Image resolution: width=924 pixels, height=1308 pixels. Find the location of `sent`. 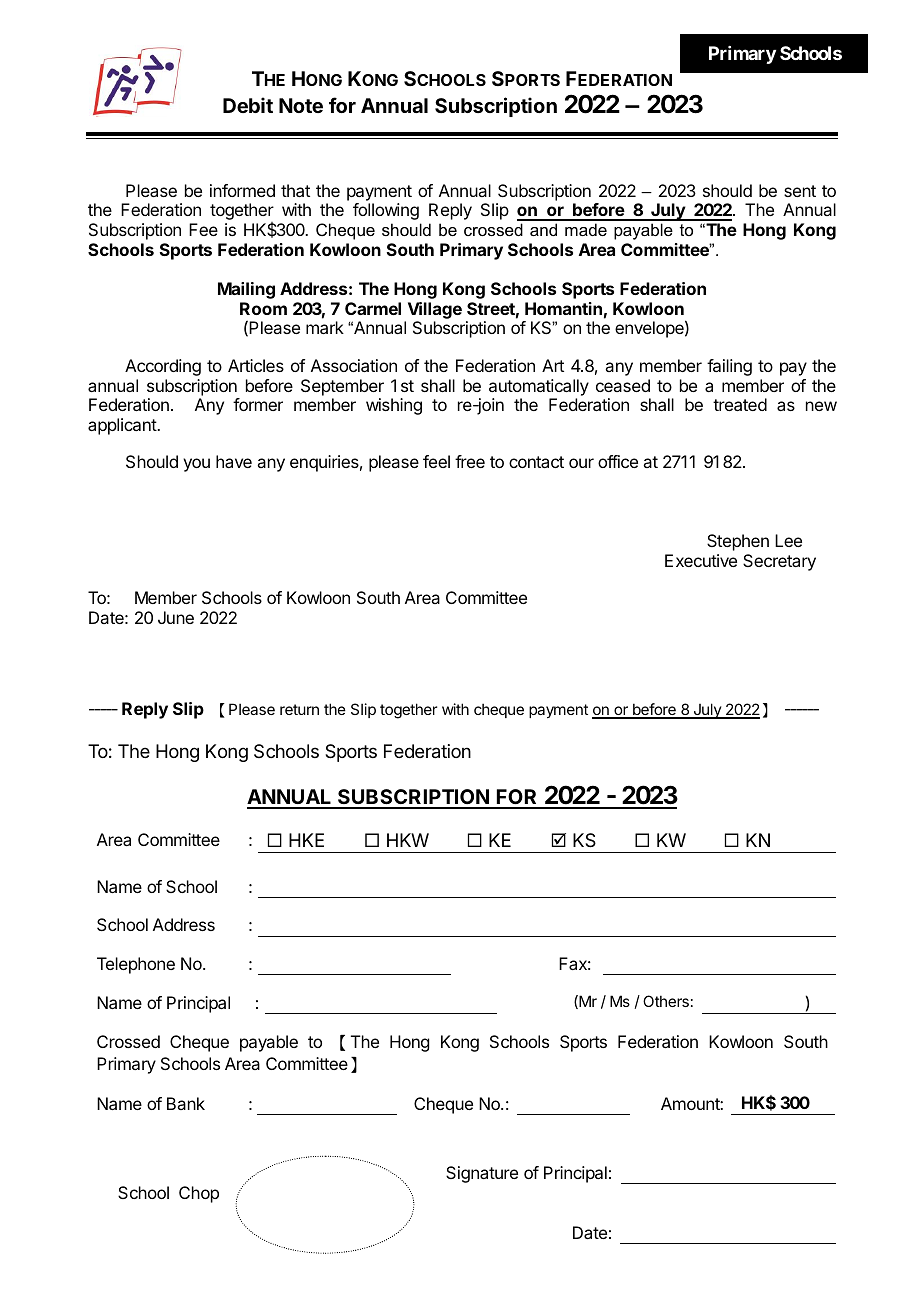

sent is located at coordinates (800, 191).
